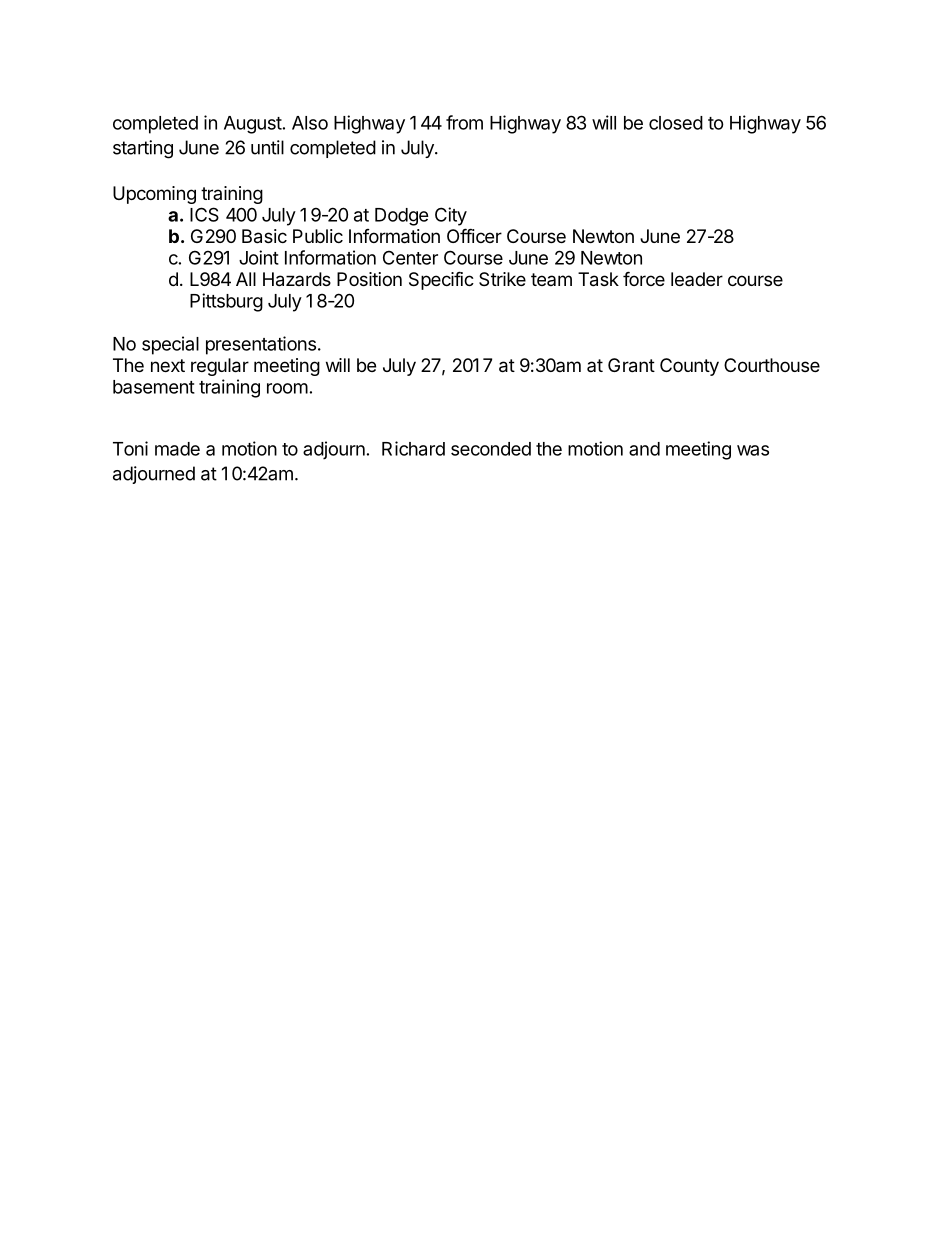 Image resolution: width=952 pixels, height=1233 pixels. What do you see at coordinates (253, 125) in the screenshot?
I see `August` at bounding box center [253, 125].
